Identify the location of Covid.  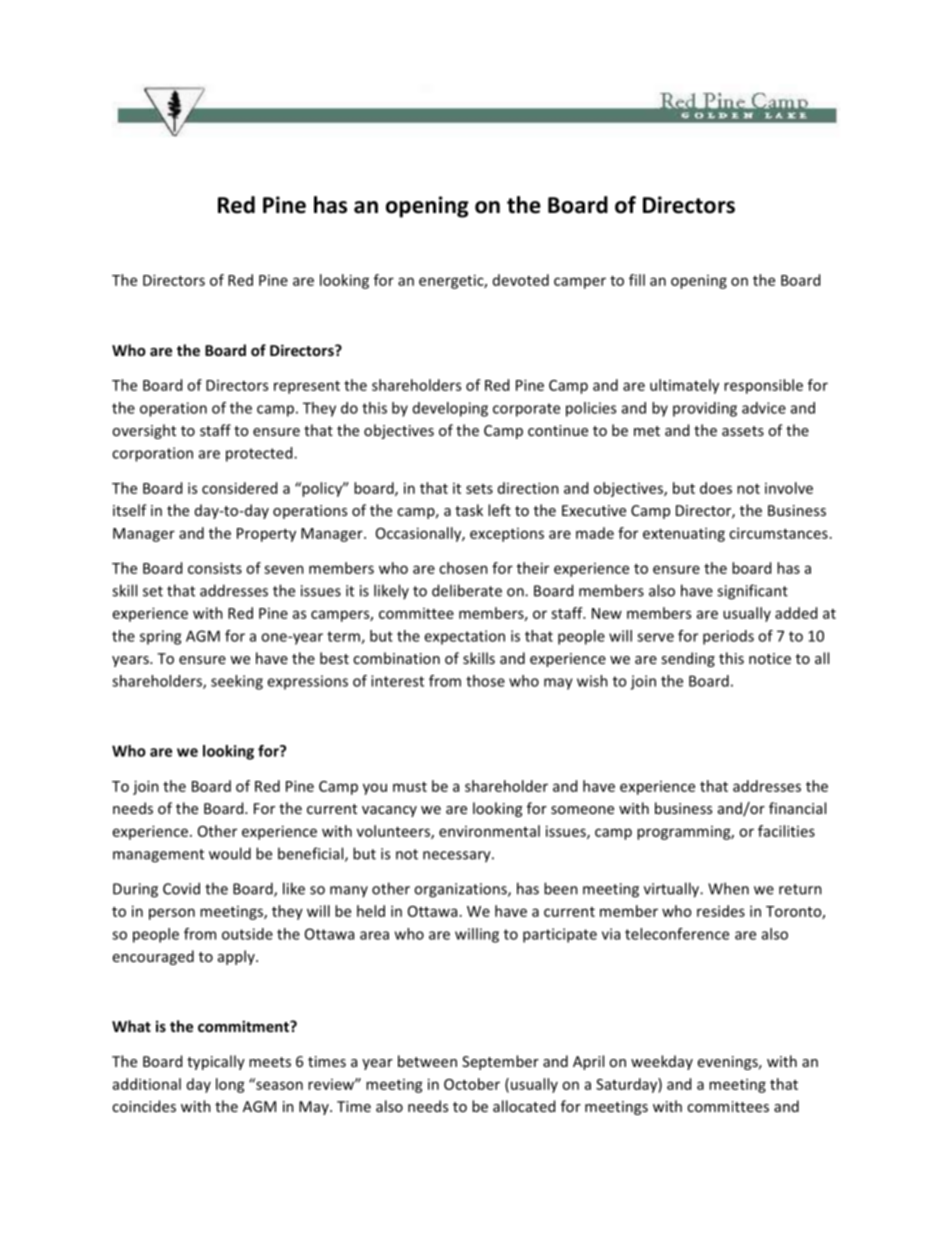
(181, 888).
